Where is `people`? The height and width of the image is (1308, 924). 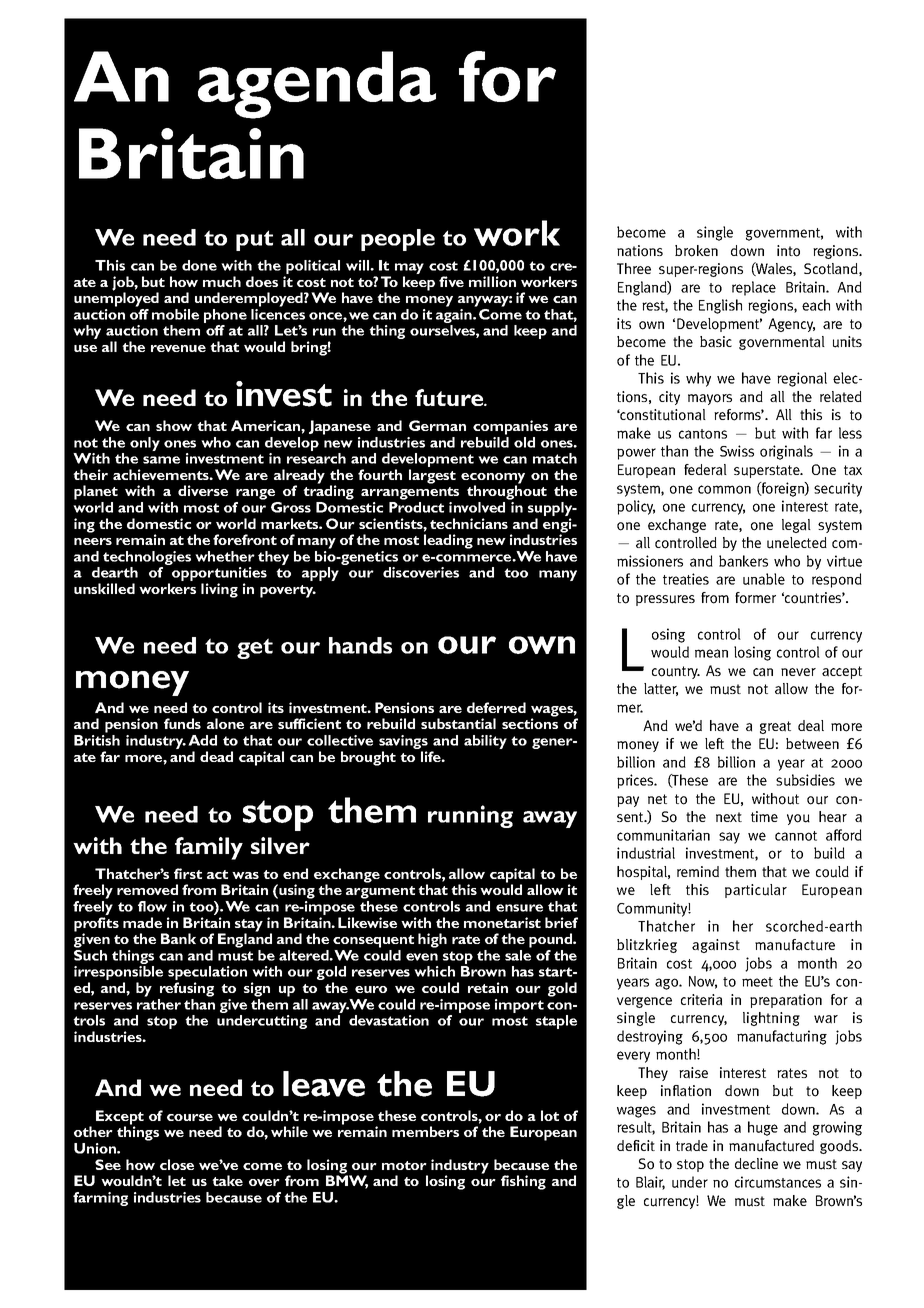 people is located at coordinates (398, 240).
